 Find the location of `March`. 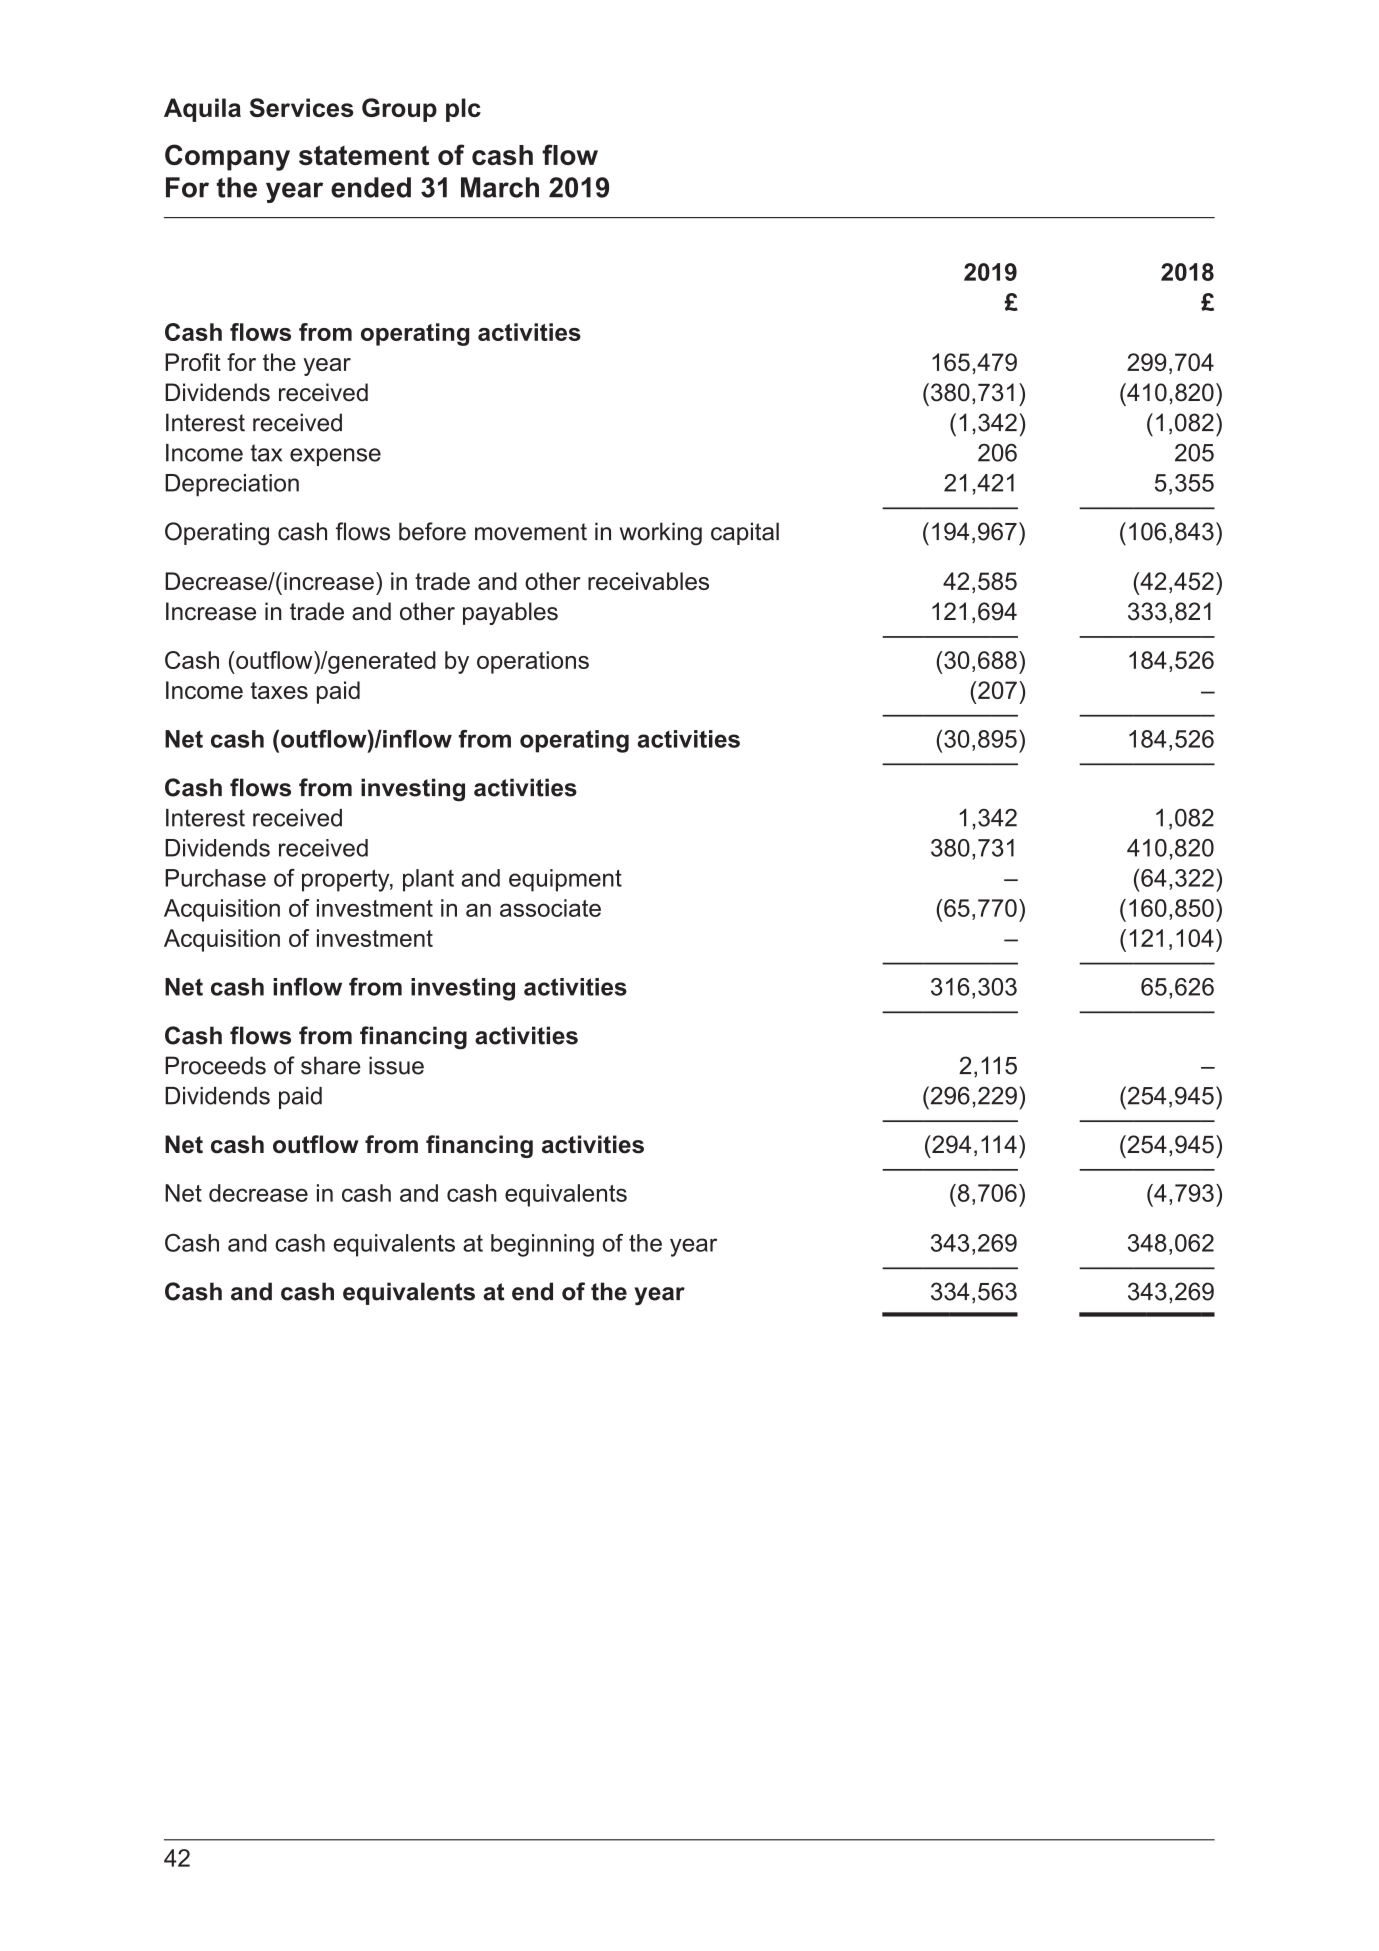

March is located at coordinates (500, 187).
